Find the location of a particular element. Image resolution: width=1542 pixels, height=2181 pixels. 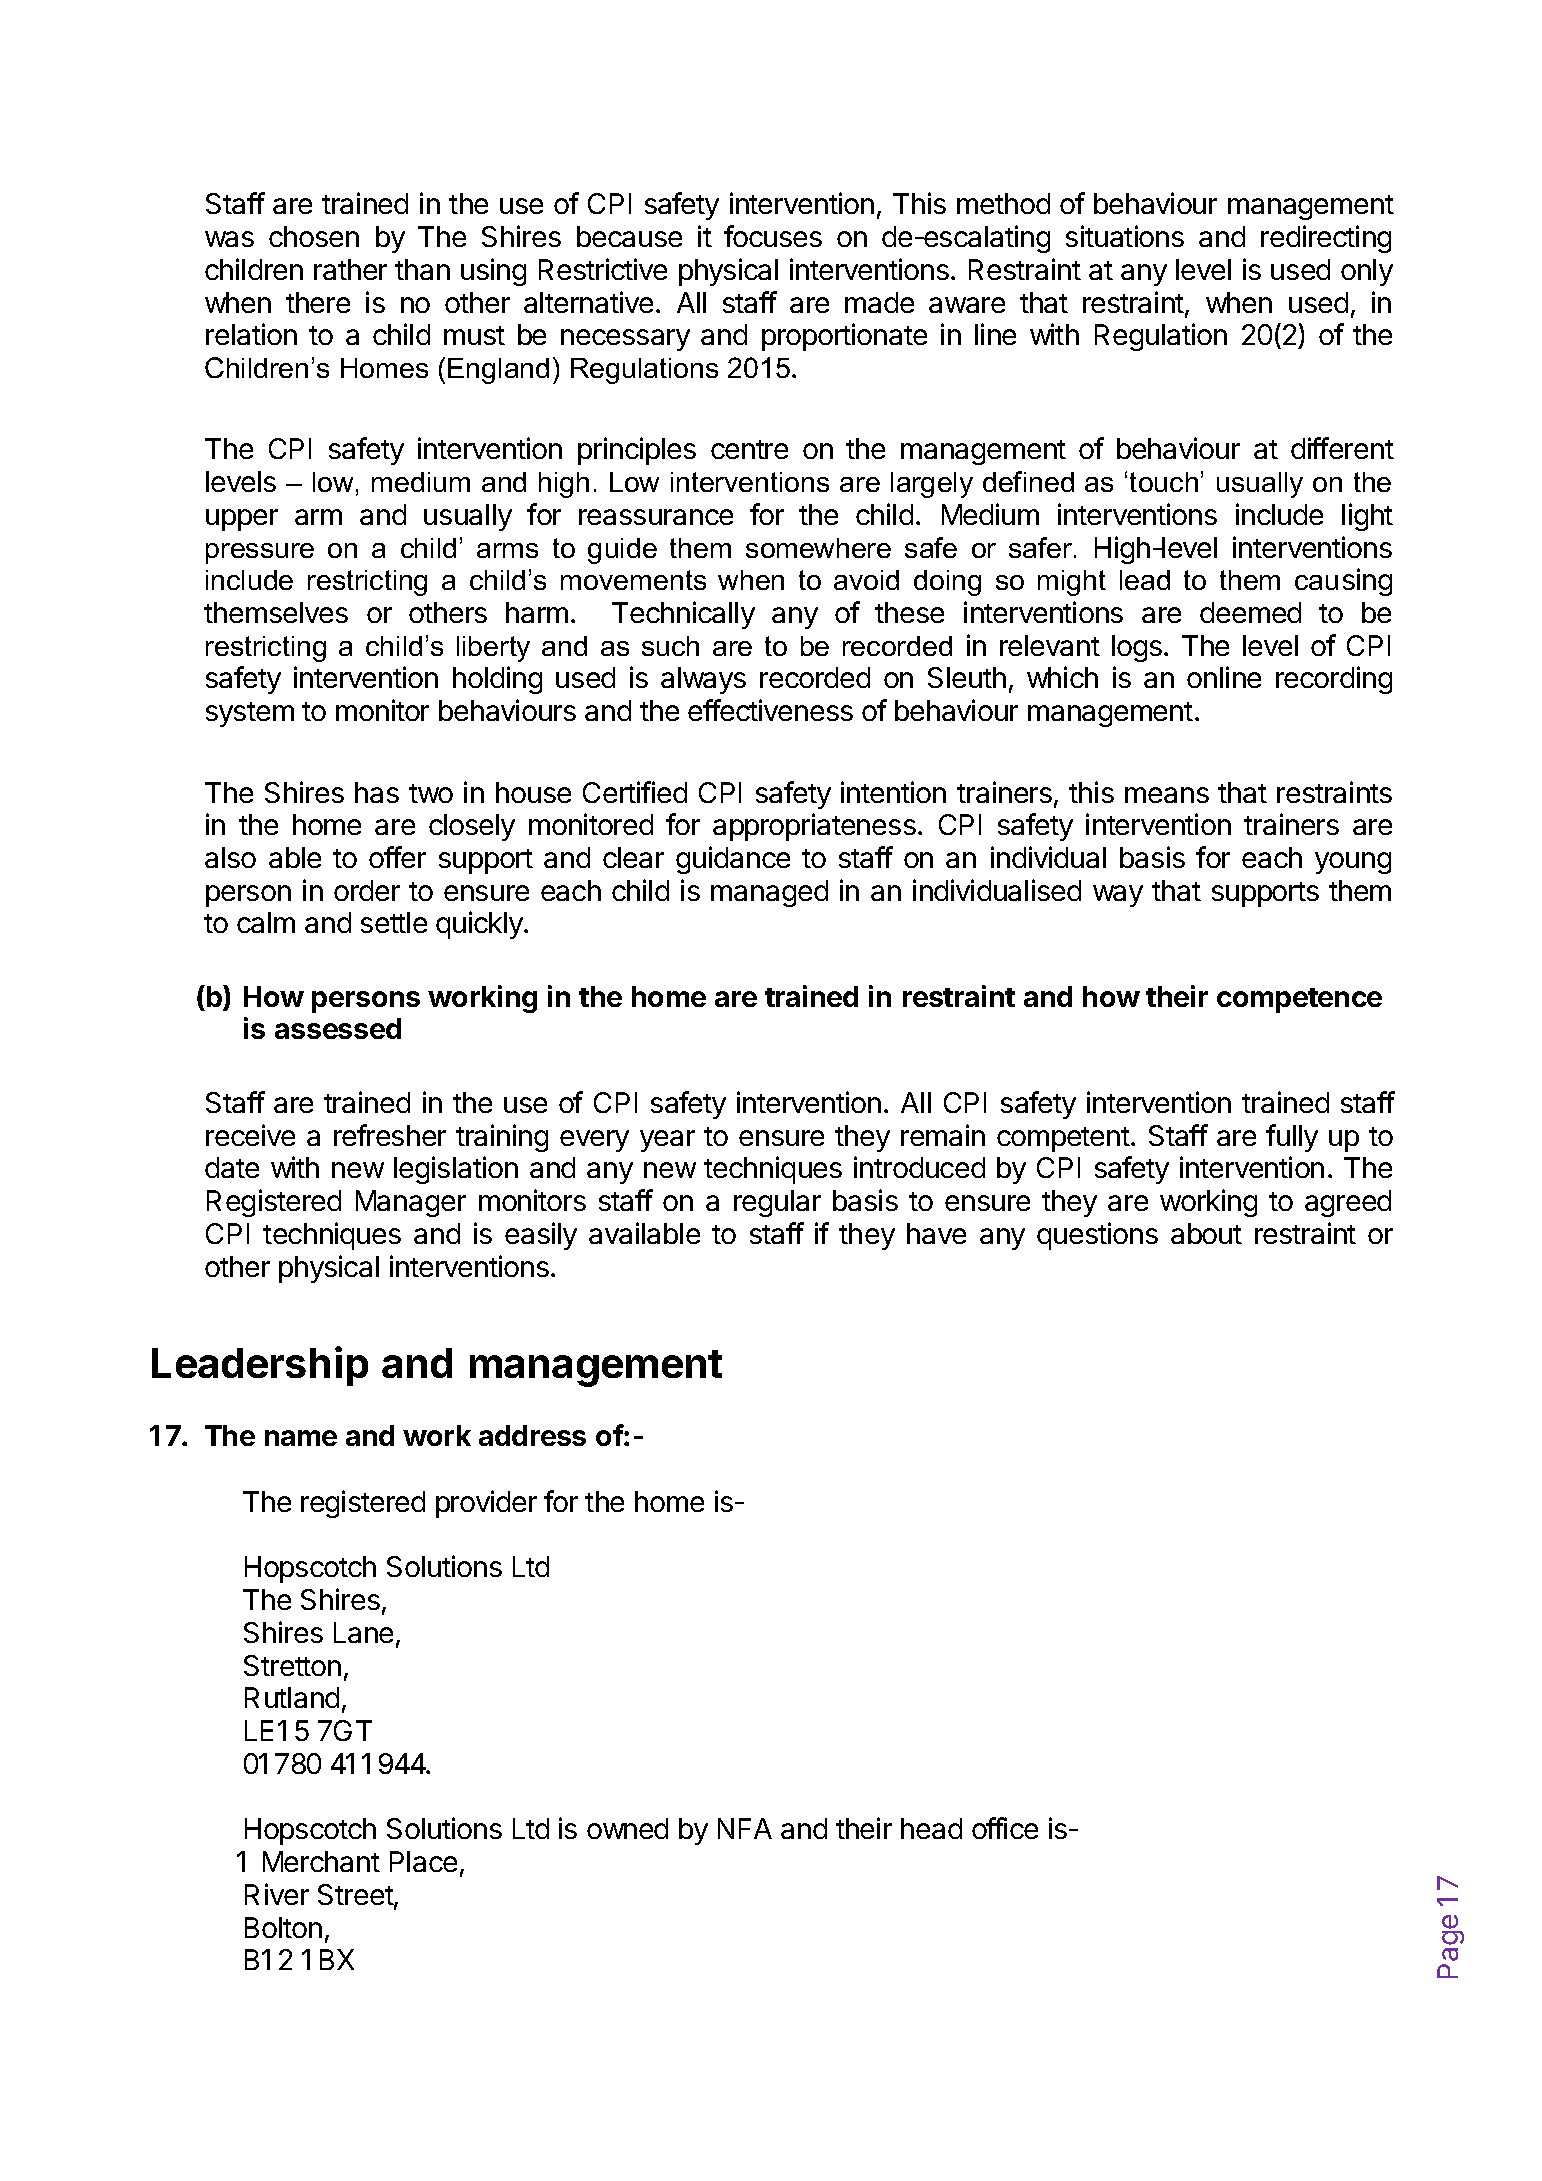

year is located at coordinates (667, 1141).
